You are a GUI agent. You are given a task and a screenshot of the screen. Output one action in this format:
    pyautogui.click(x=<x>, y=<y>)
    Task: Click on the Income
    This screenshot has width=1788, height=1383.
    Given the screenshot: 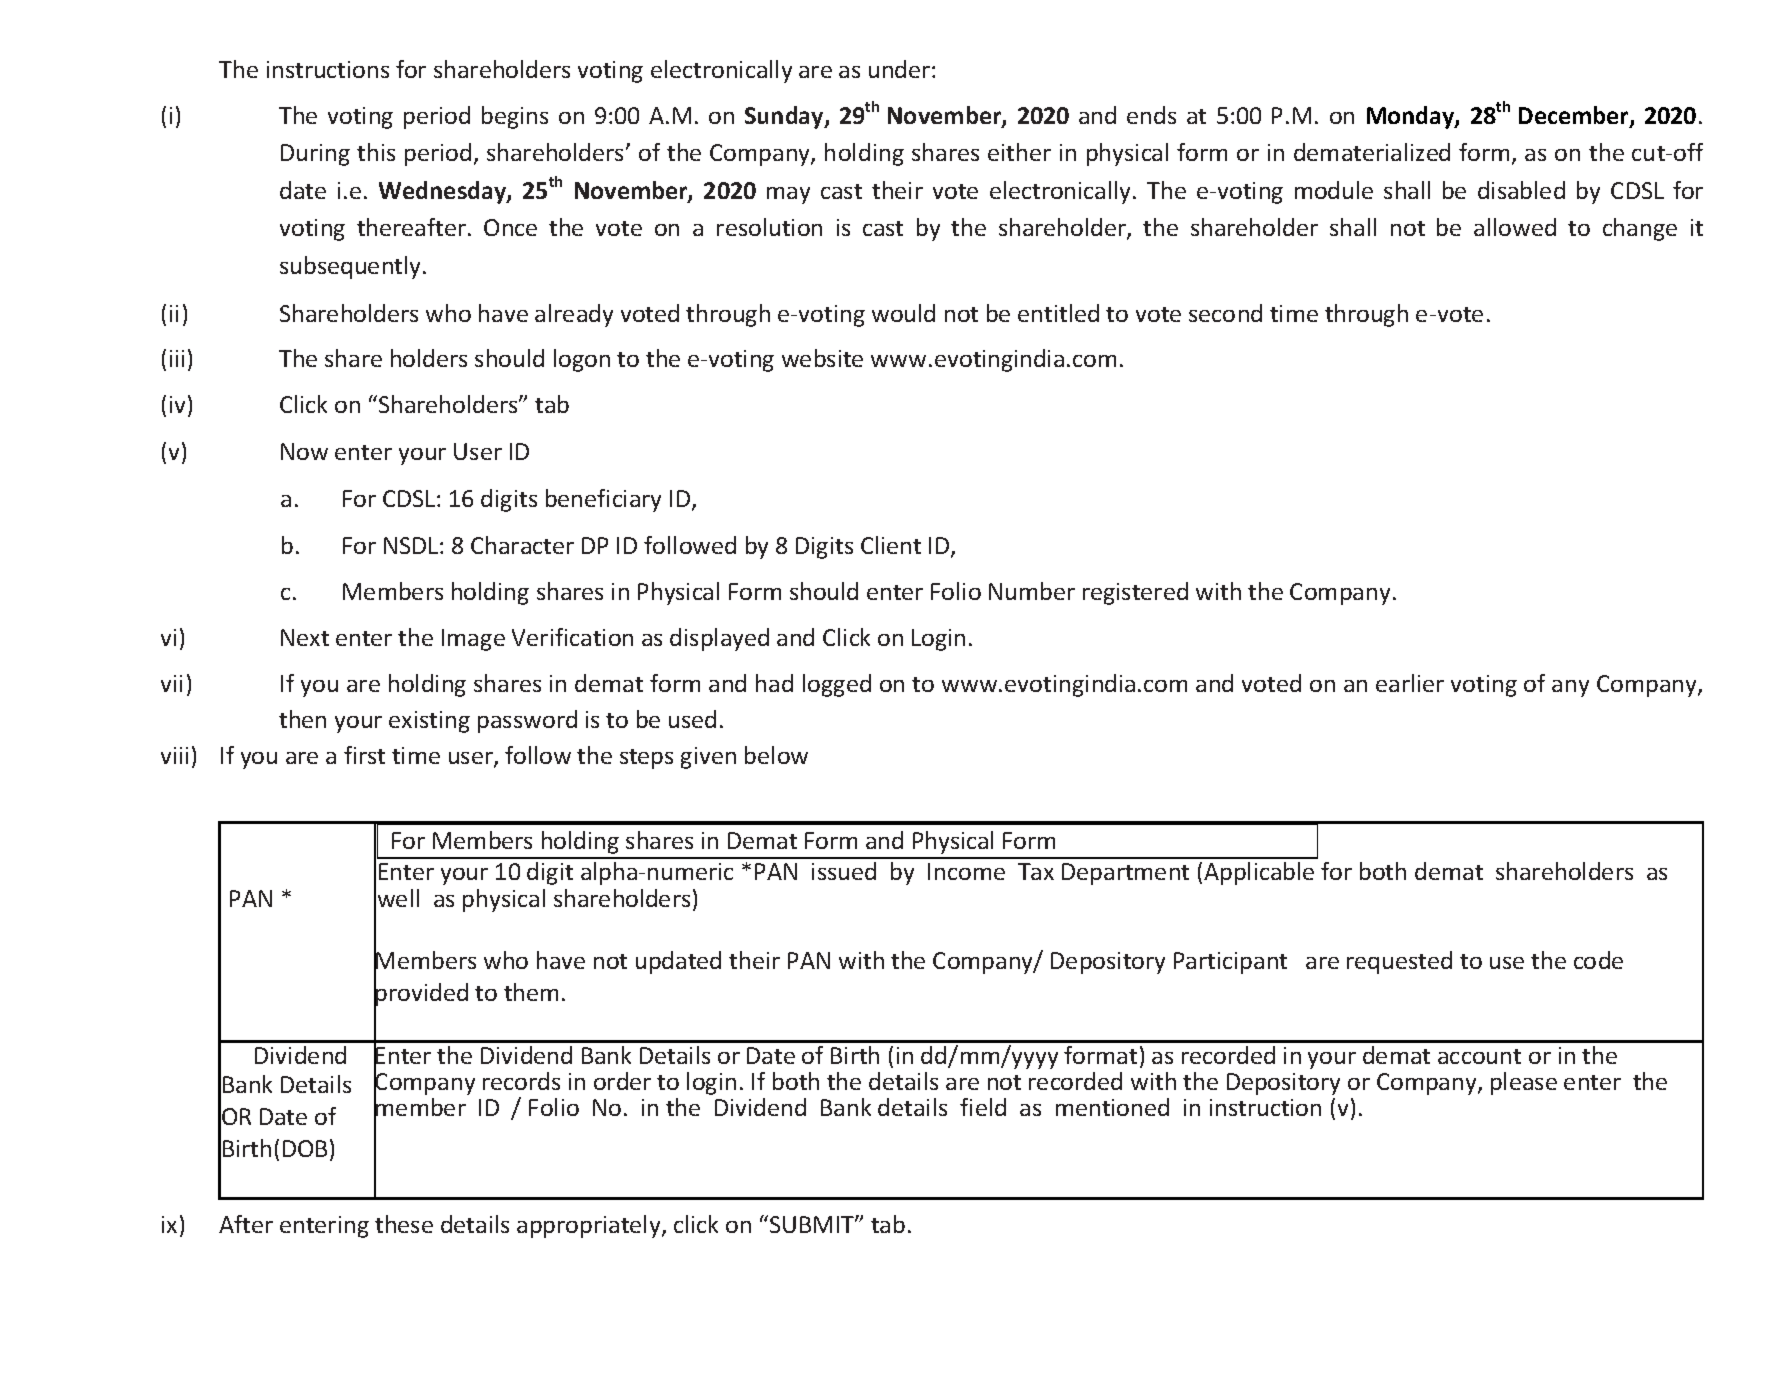 What is the action you would take?
    pyautogui.click(x=966, y=871)
